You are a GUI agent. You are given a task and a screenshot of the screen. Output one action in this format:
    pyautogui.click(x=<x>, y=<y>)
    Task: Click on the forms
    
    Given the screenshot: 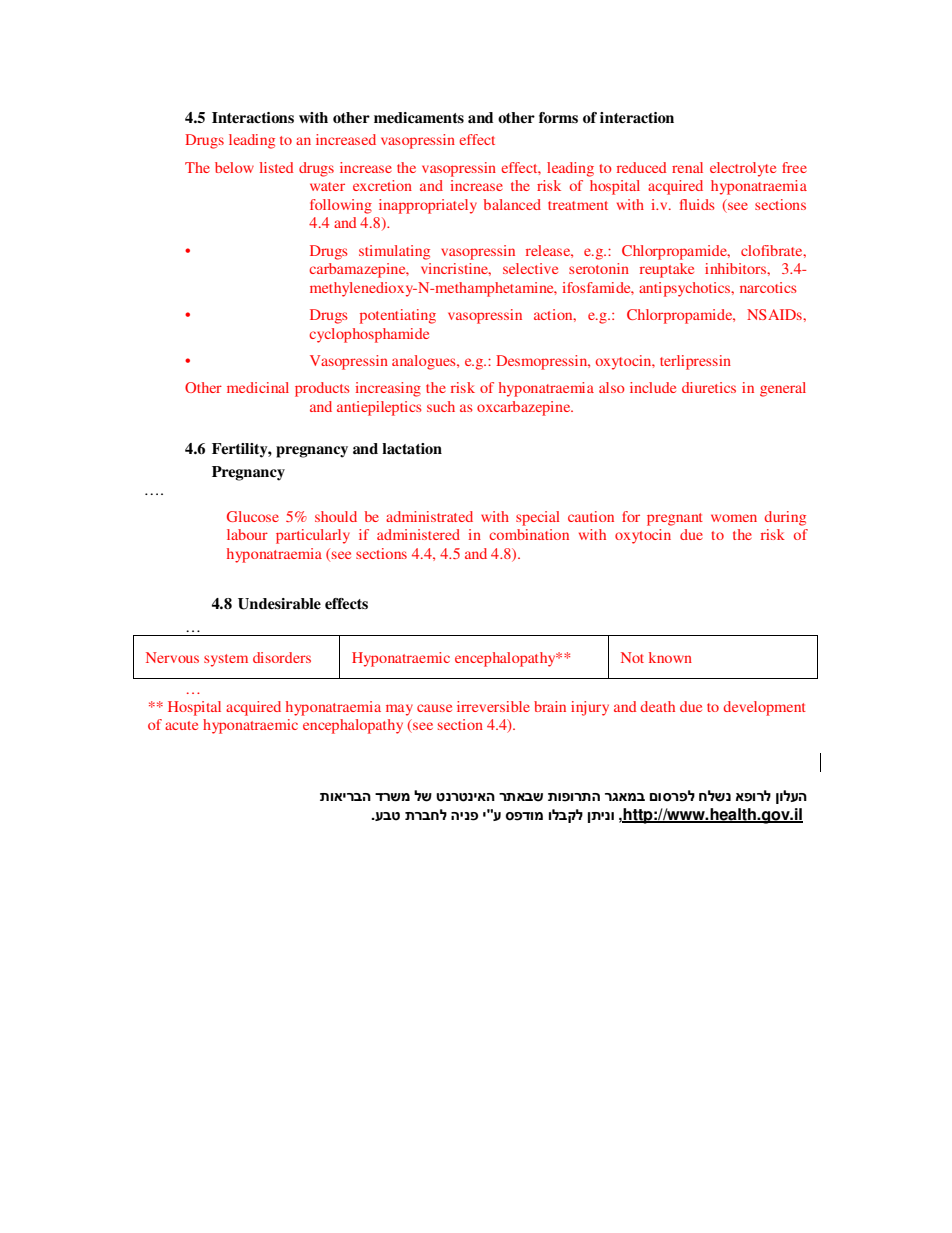 What is the action you would take?
    pyautogui.click(x=558, y=117)
